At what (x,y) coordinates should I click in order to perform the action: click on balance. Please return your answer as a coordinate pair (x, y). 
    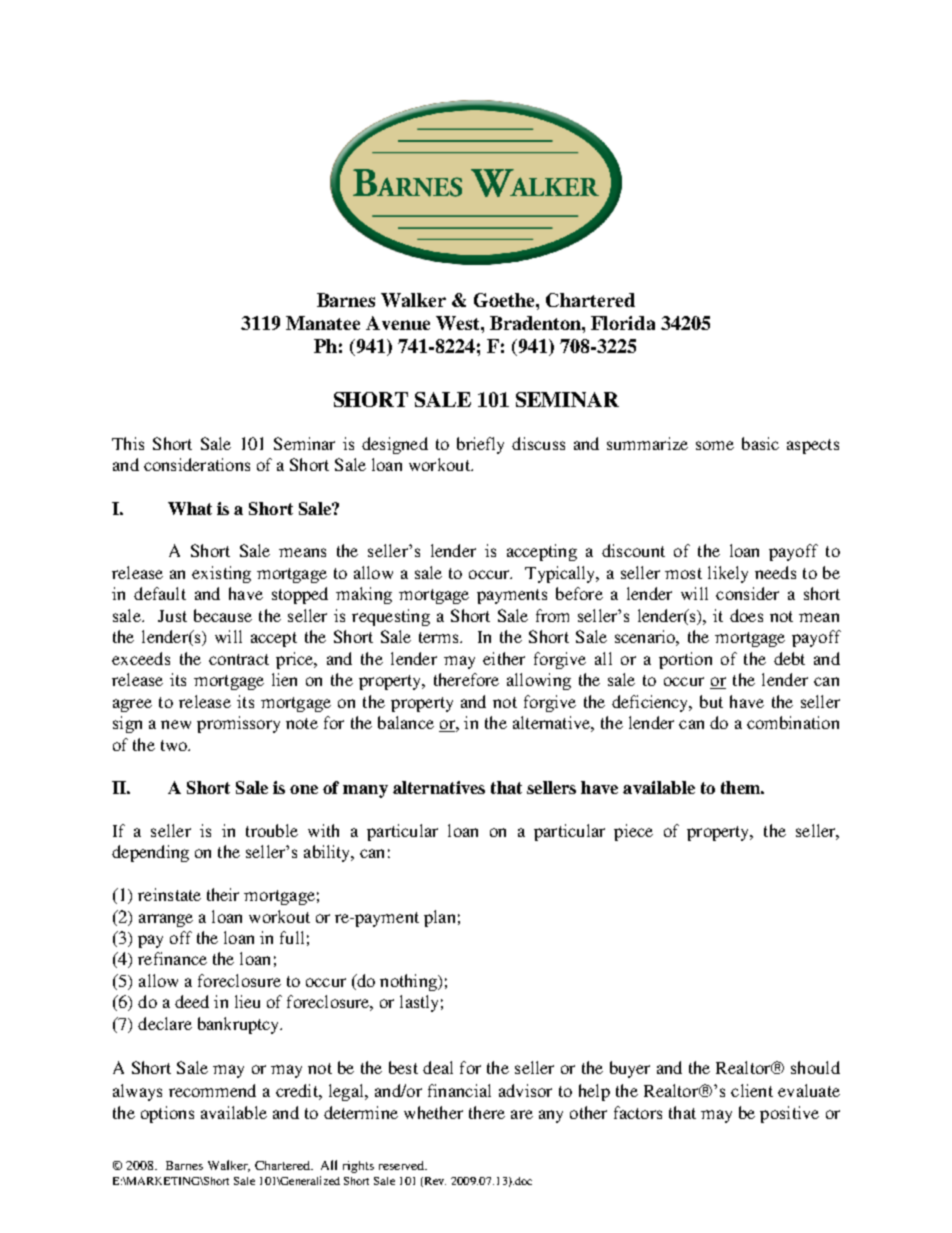
    Looking at the image, I should click on (406, 722).
